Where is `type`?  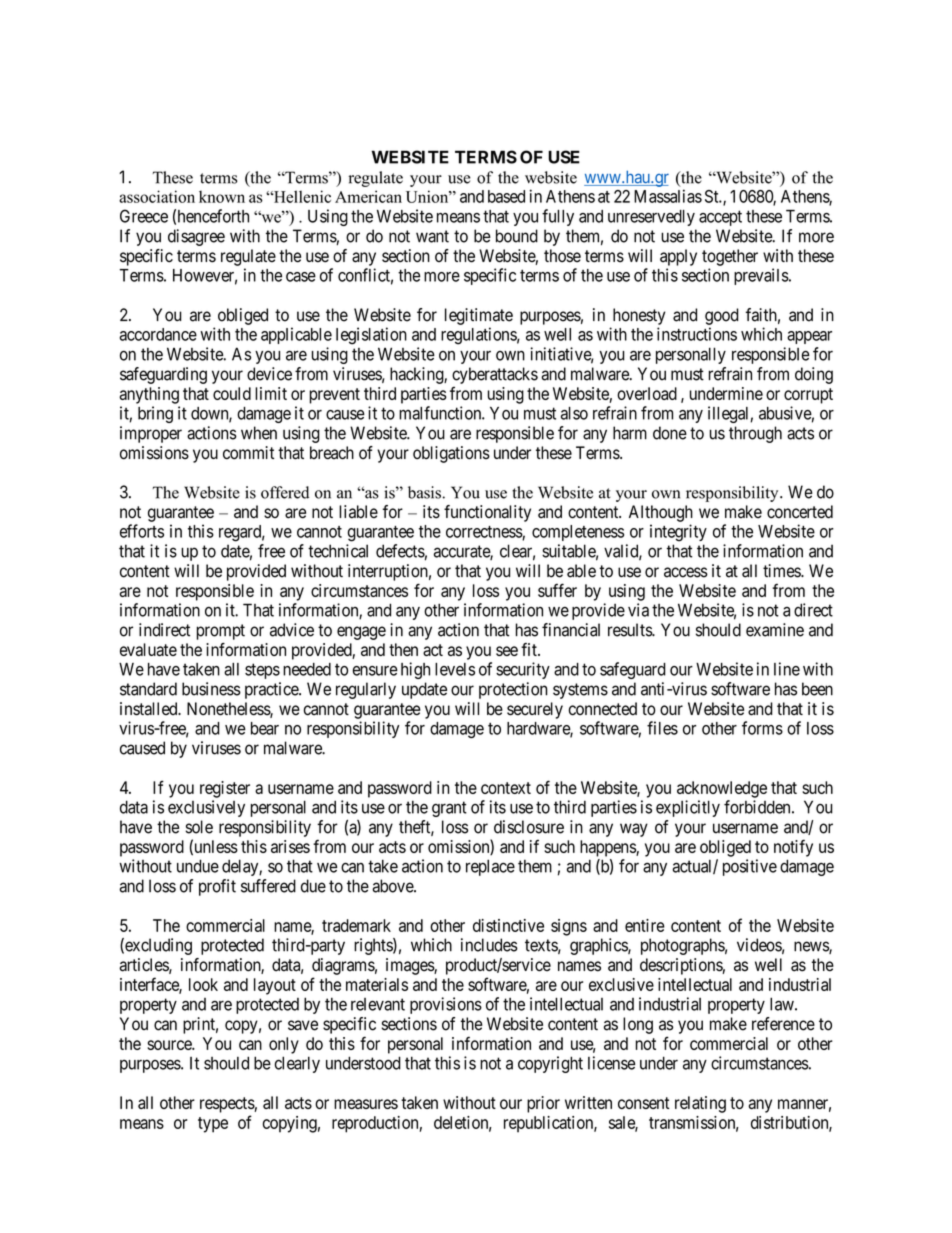
type is located at coordinates (213, 1125).
